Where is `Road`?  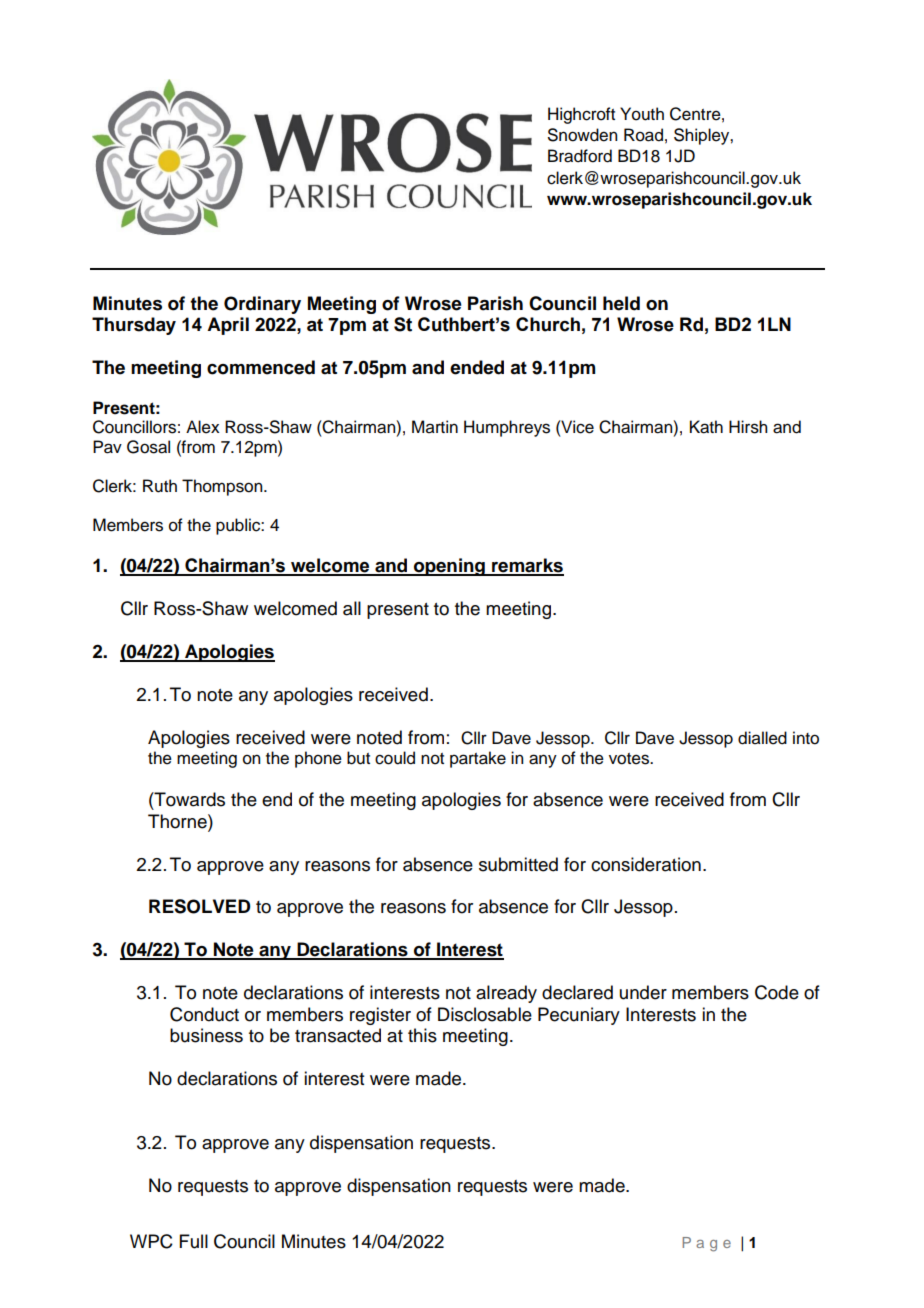
Road is located at coordinates (643, 135).
